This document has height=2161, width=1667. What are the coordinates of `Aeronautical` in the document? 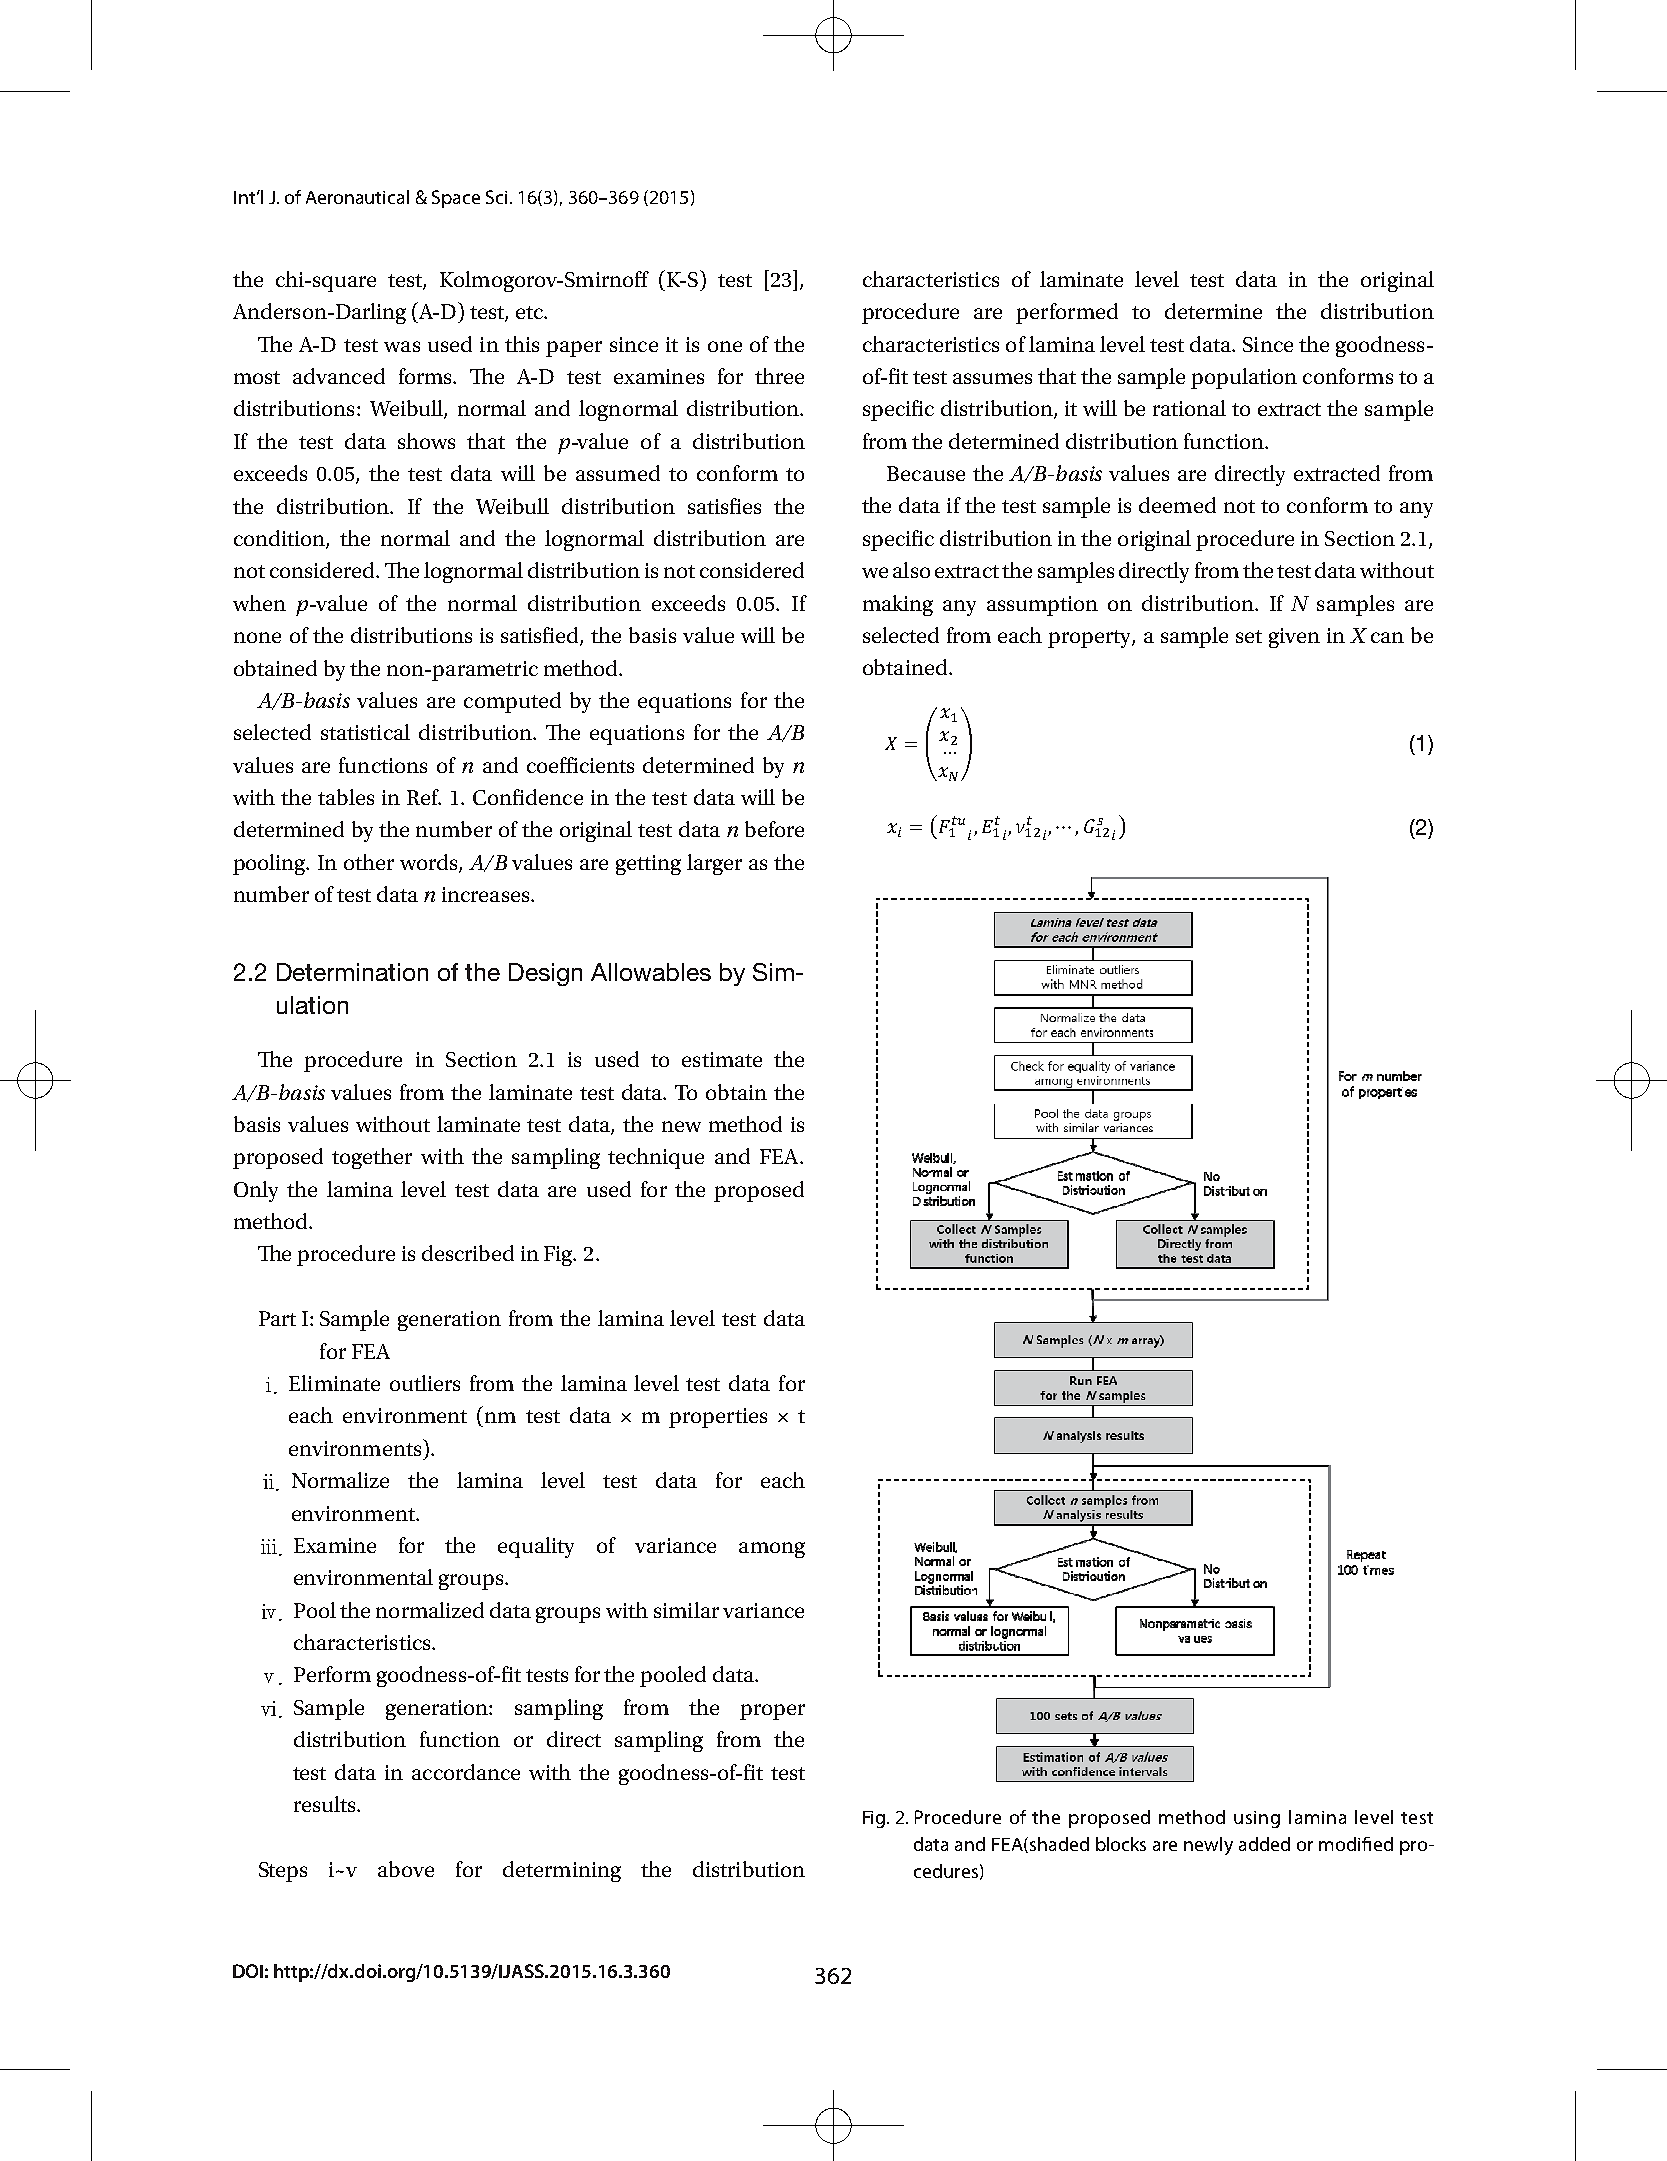 It's located at (357, 197).
